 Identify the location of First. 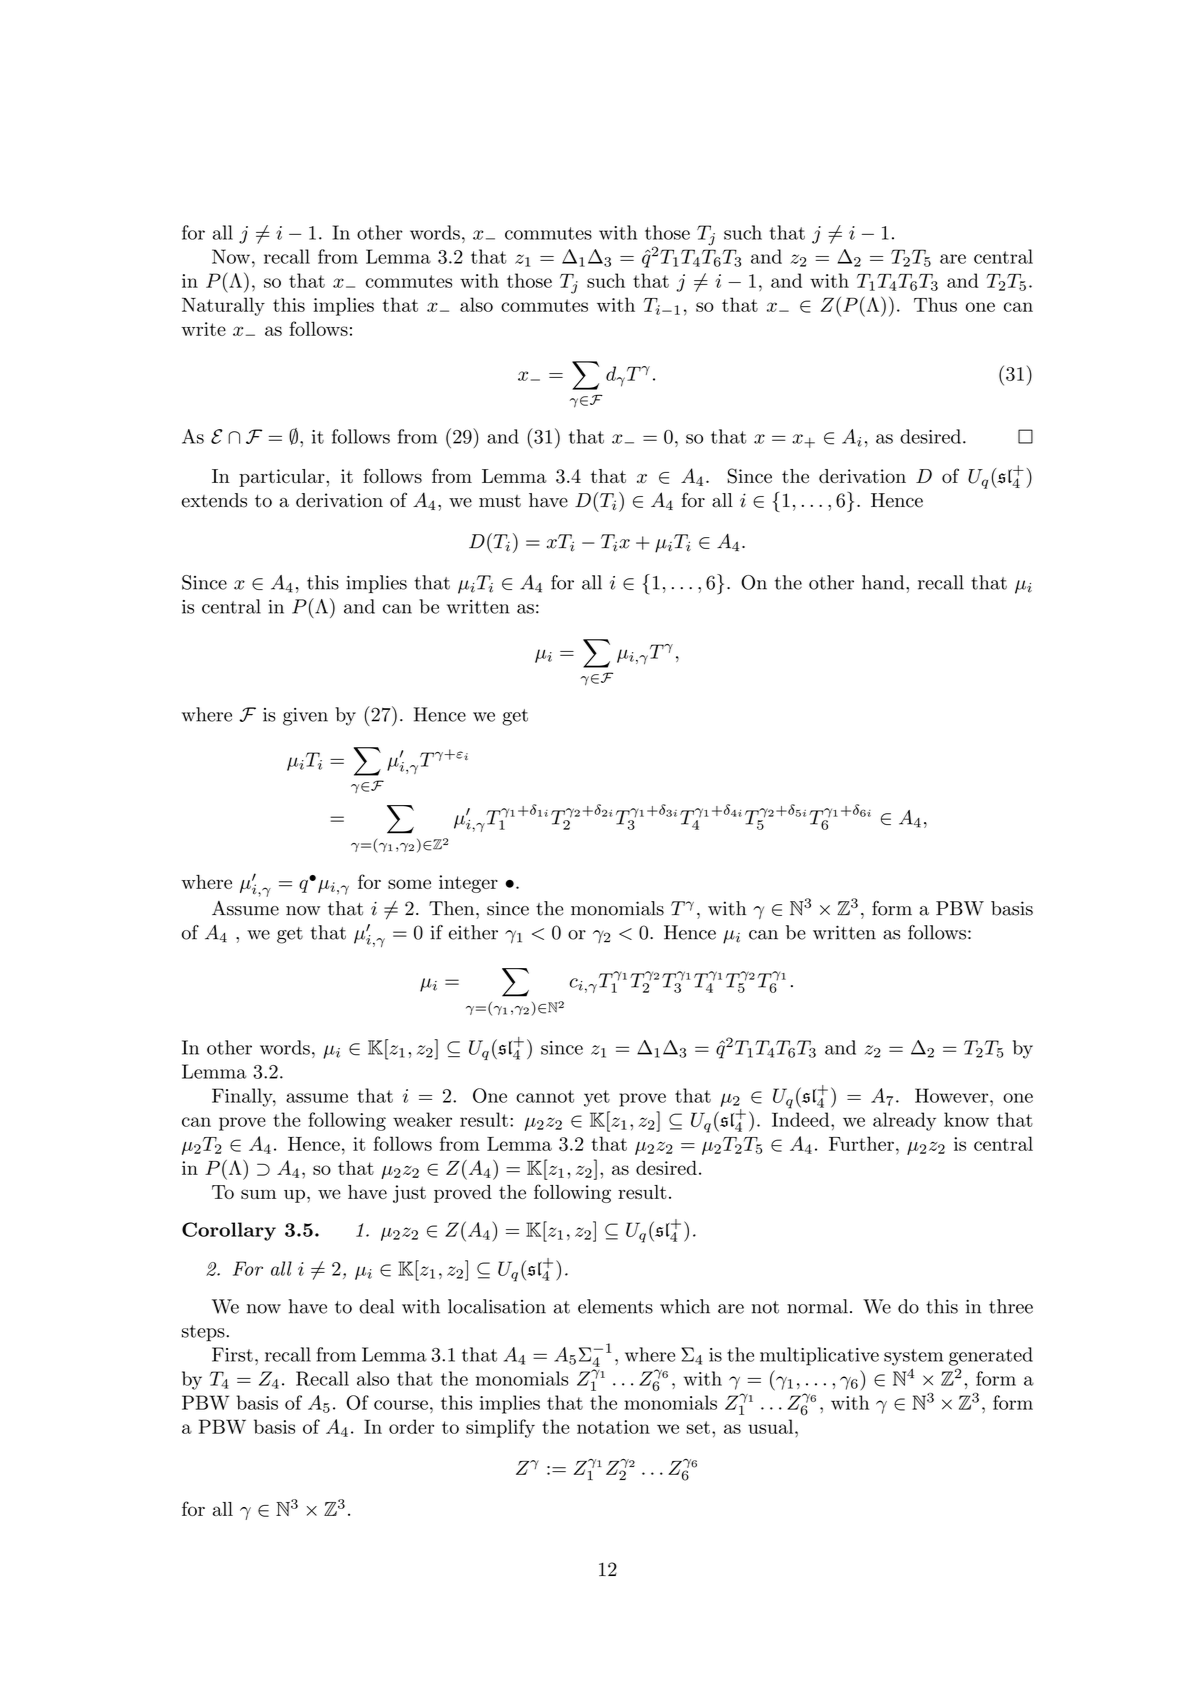
(232, 1354).
